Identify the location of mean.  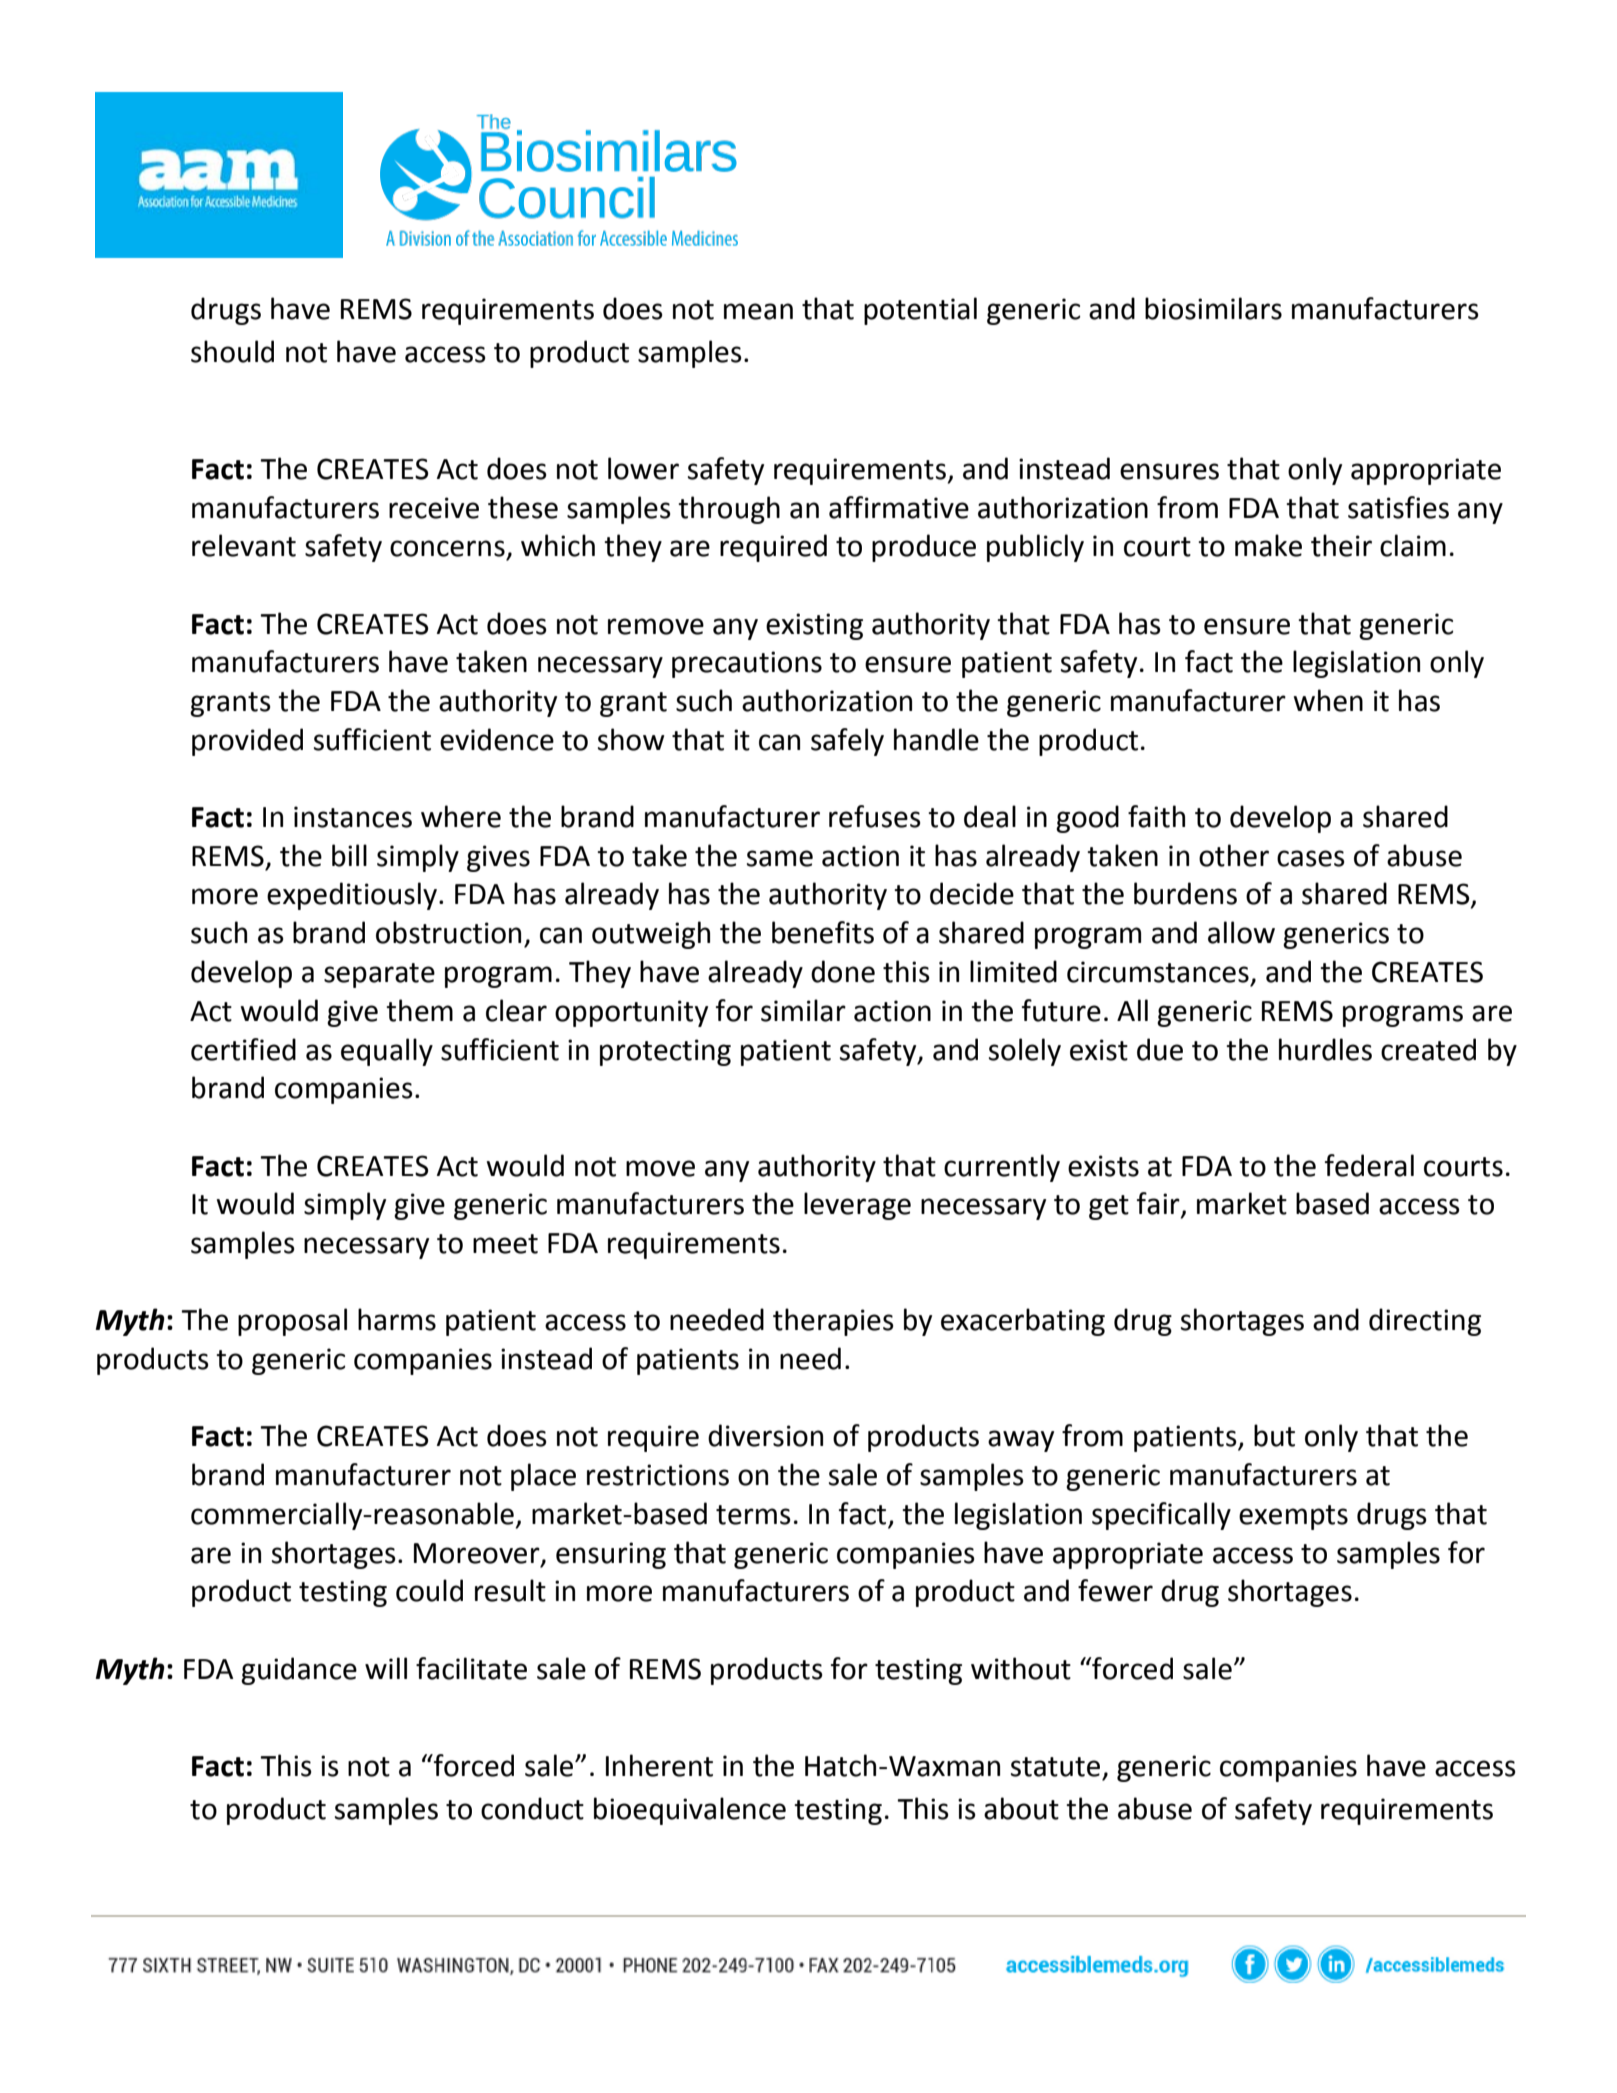
(758, 311).
